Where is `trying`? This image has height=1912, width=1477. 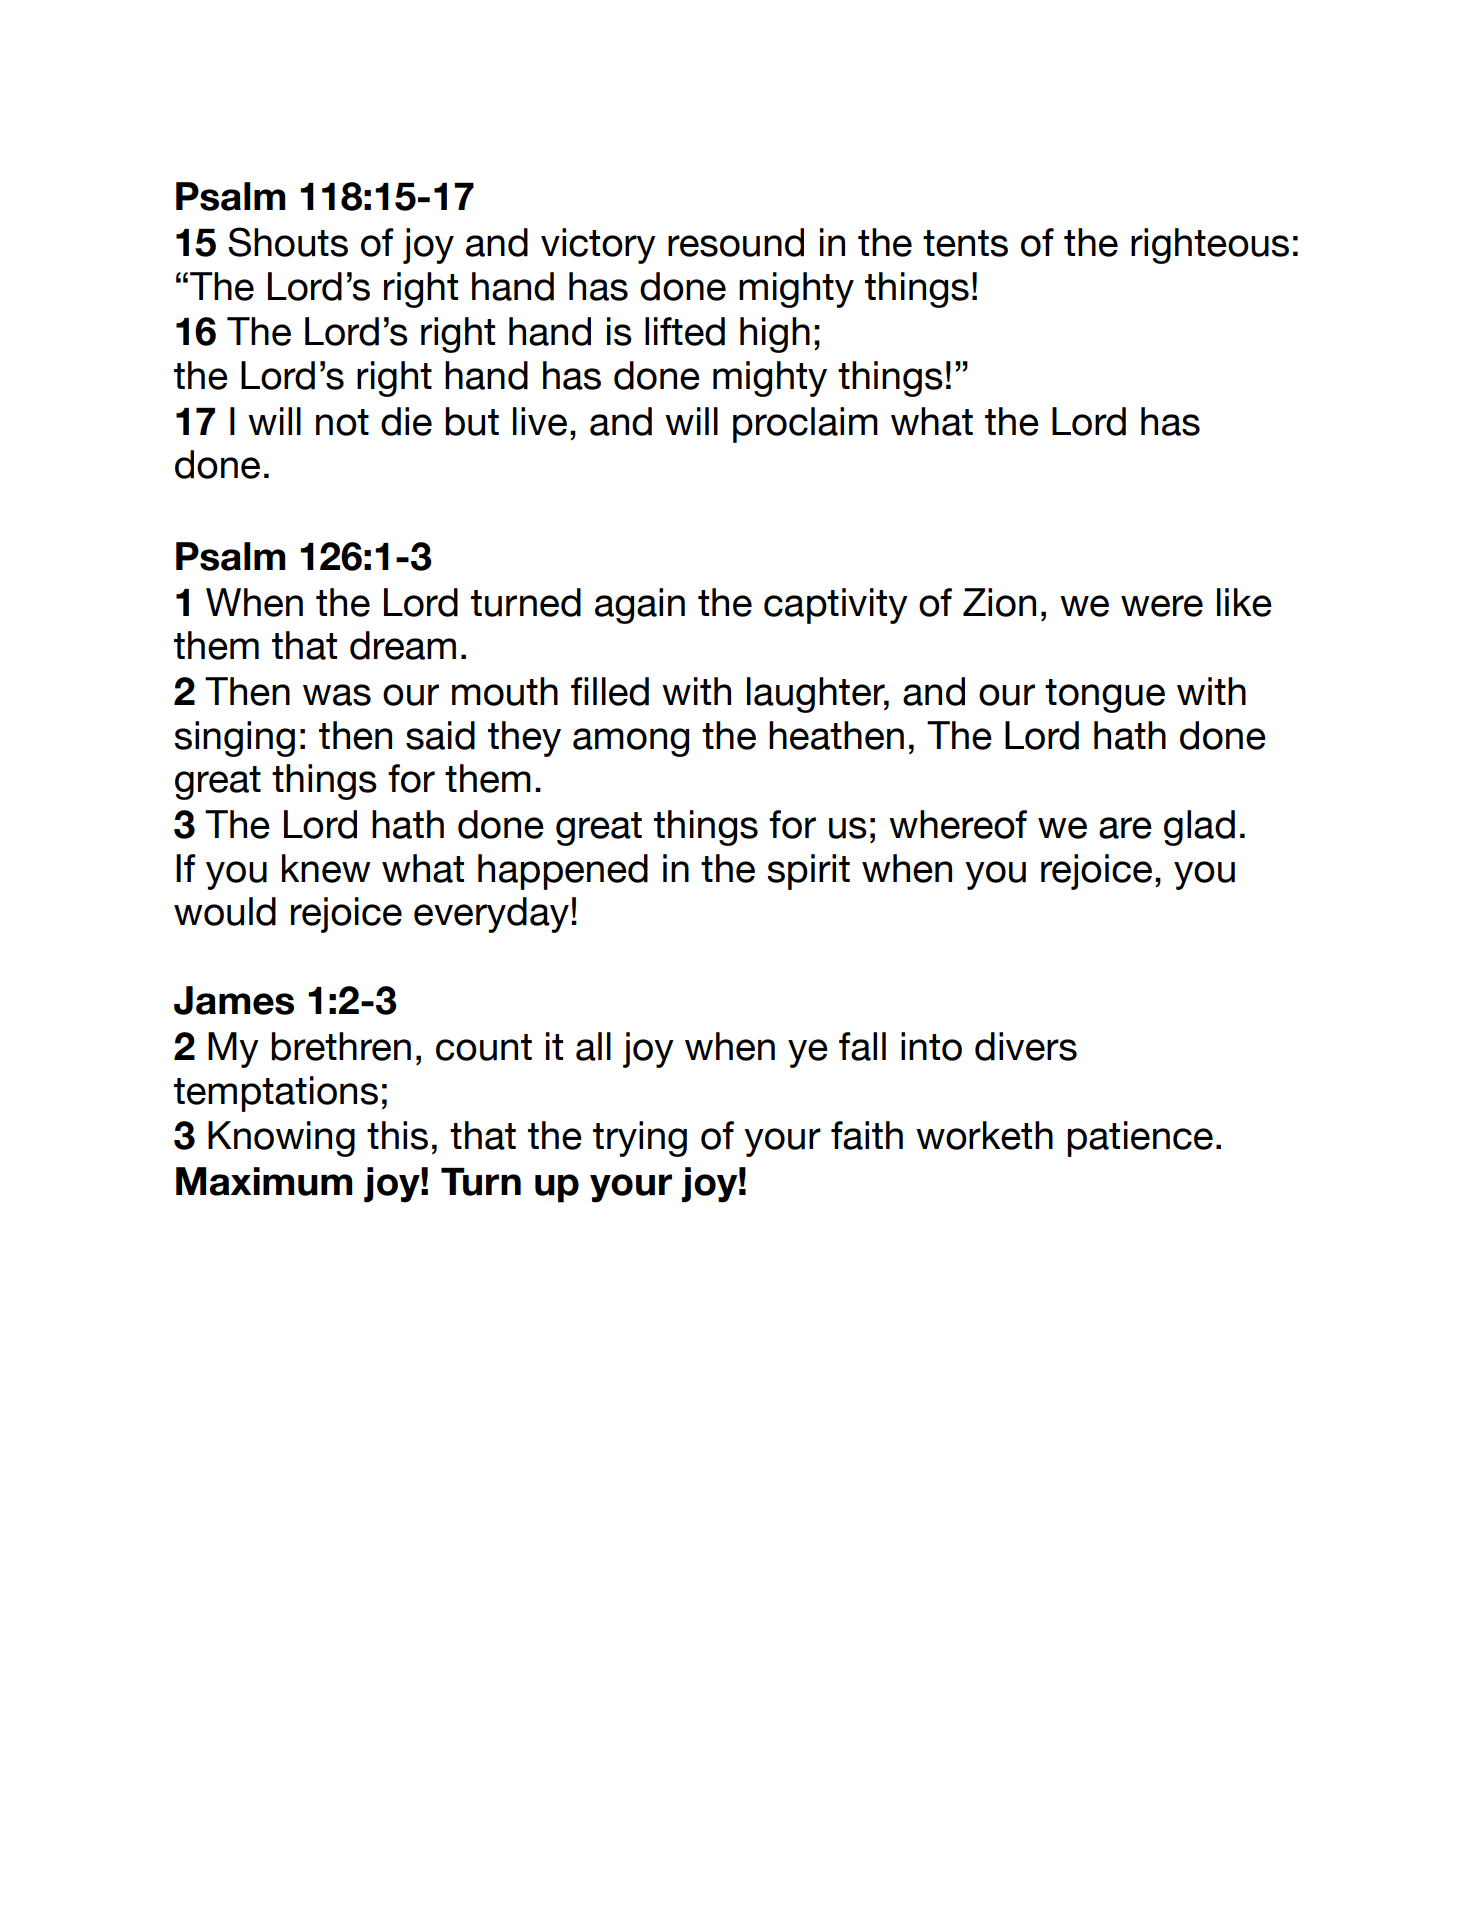 trying is located at coordinates (640, 1139).
